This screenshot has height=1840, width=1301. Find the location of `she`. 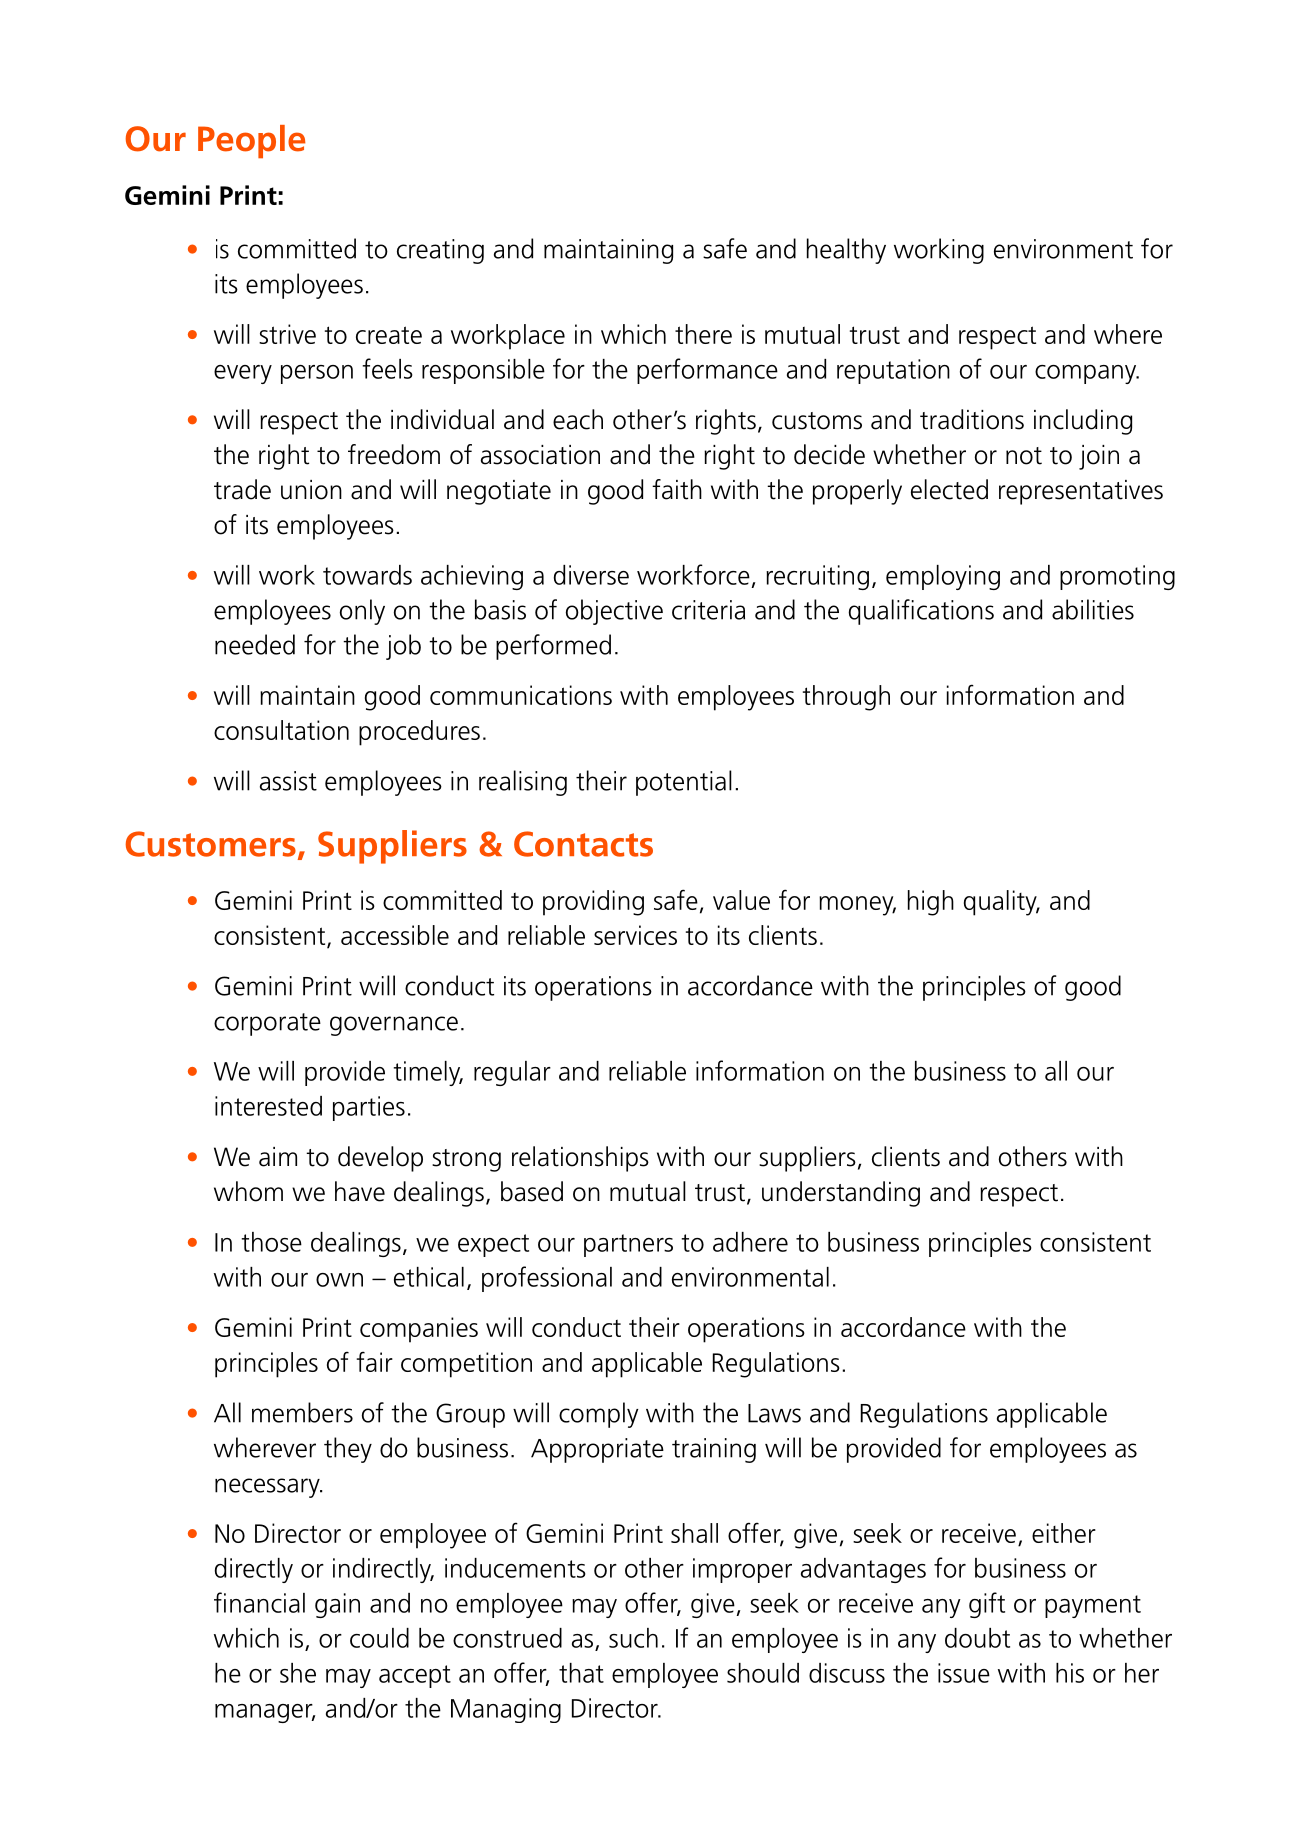

she is located at coordinates (298, 1673).
